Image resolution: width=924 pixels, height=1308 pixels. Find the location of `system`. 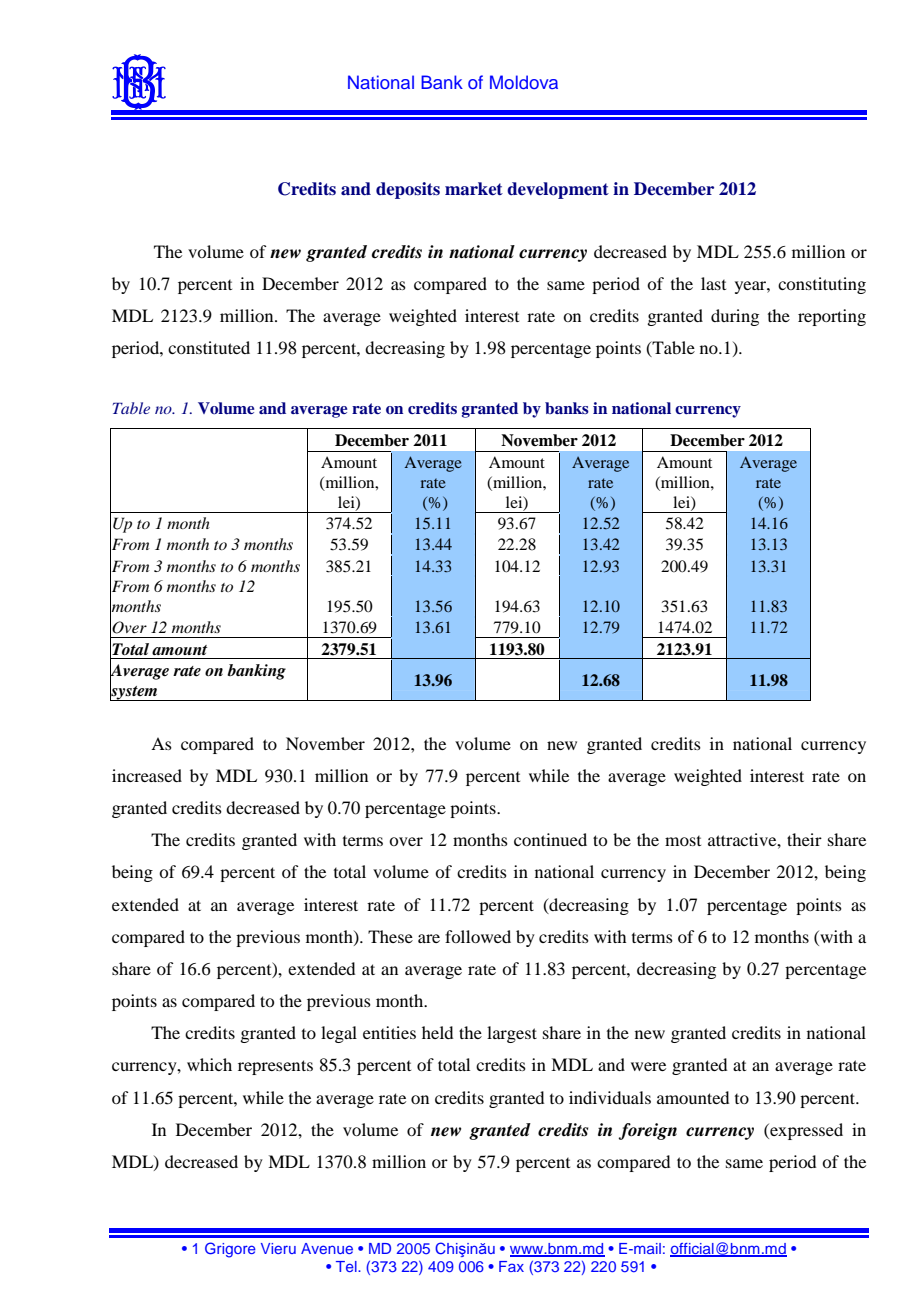

system is located at coordinates (135, 692).
